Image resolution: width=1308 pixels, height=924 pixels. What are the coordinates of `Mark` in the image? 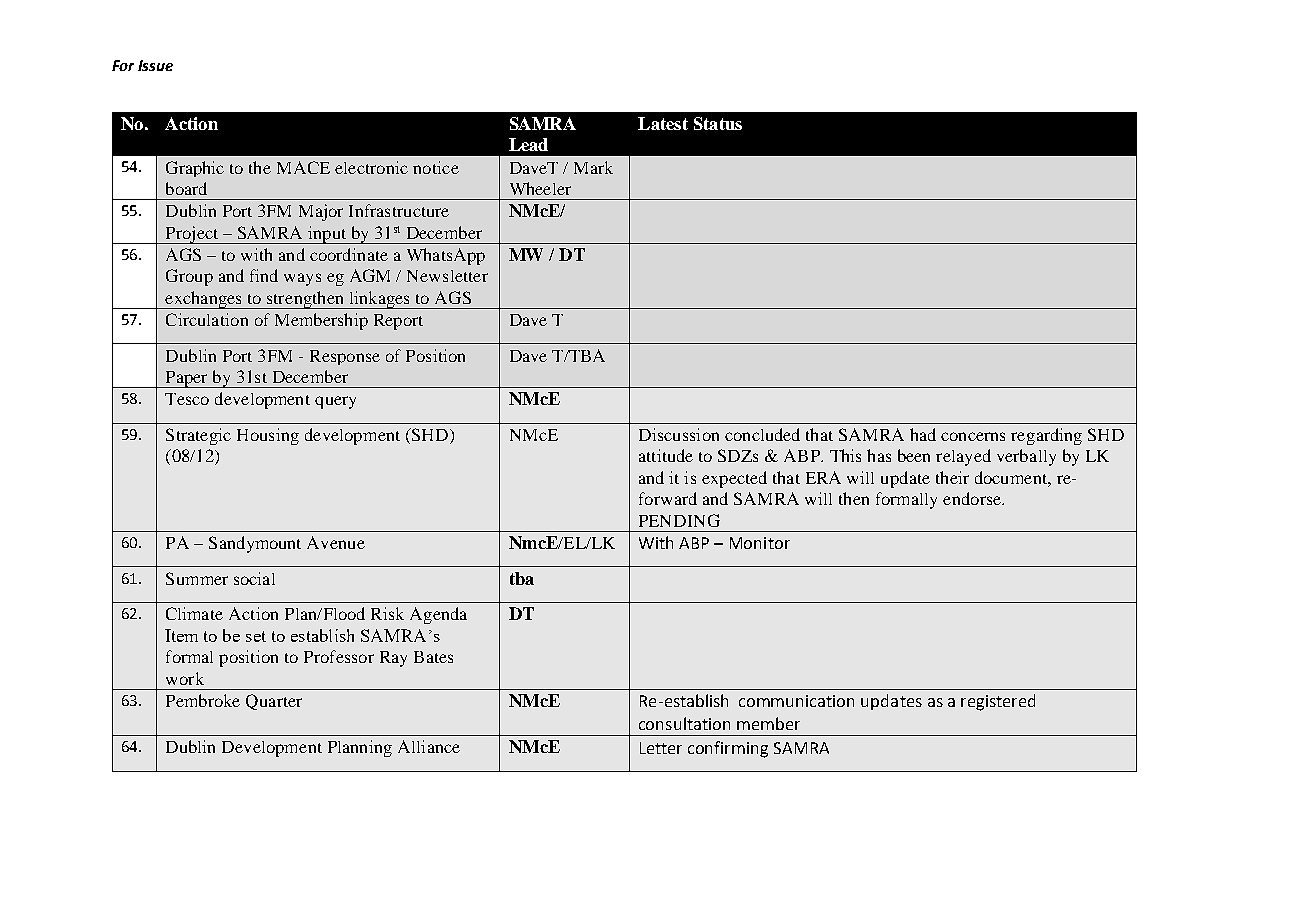 It's located at (593, 167).
